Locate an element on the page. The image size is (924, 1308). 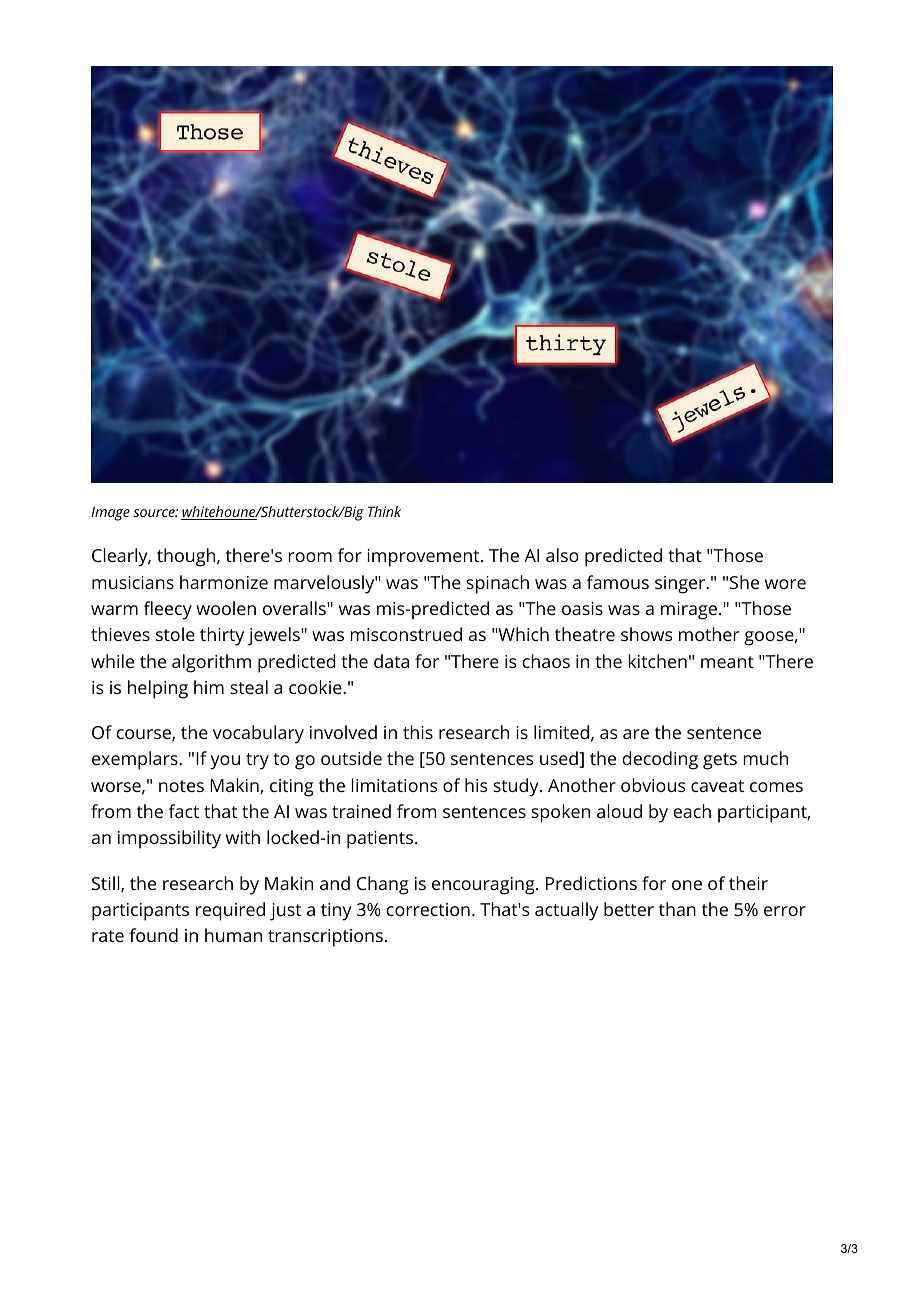
limitations is located at coordinates (394, 785).
